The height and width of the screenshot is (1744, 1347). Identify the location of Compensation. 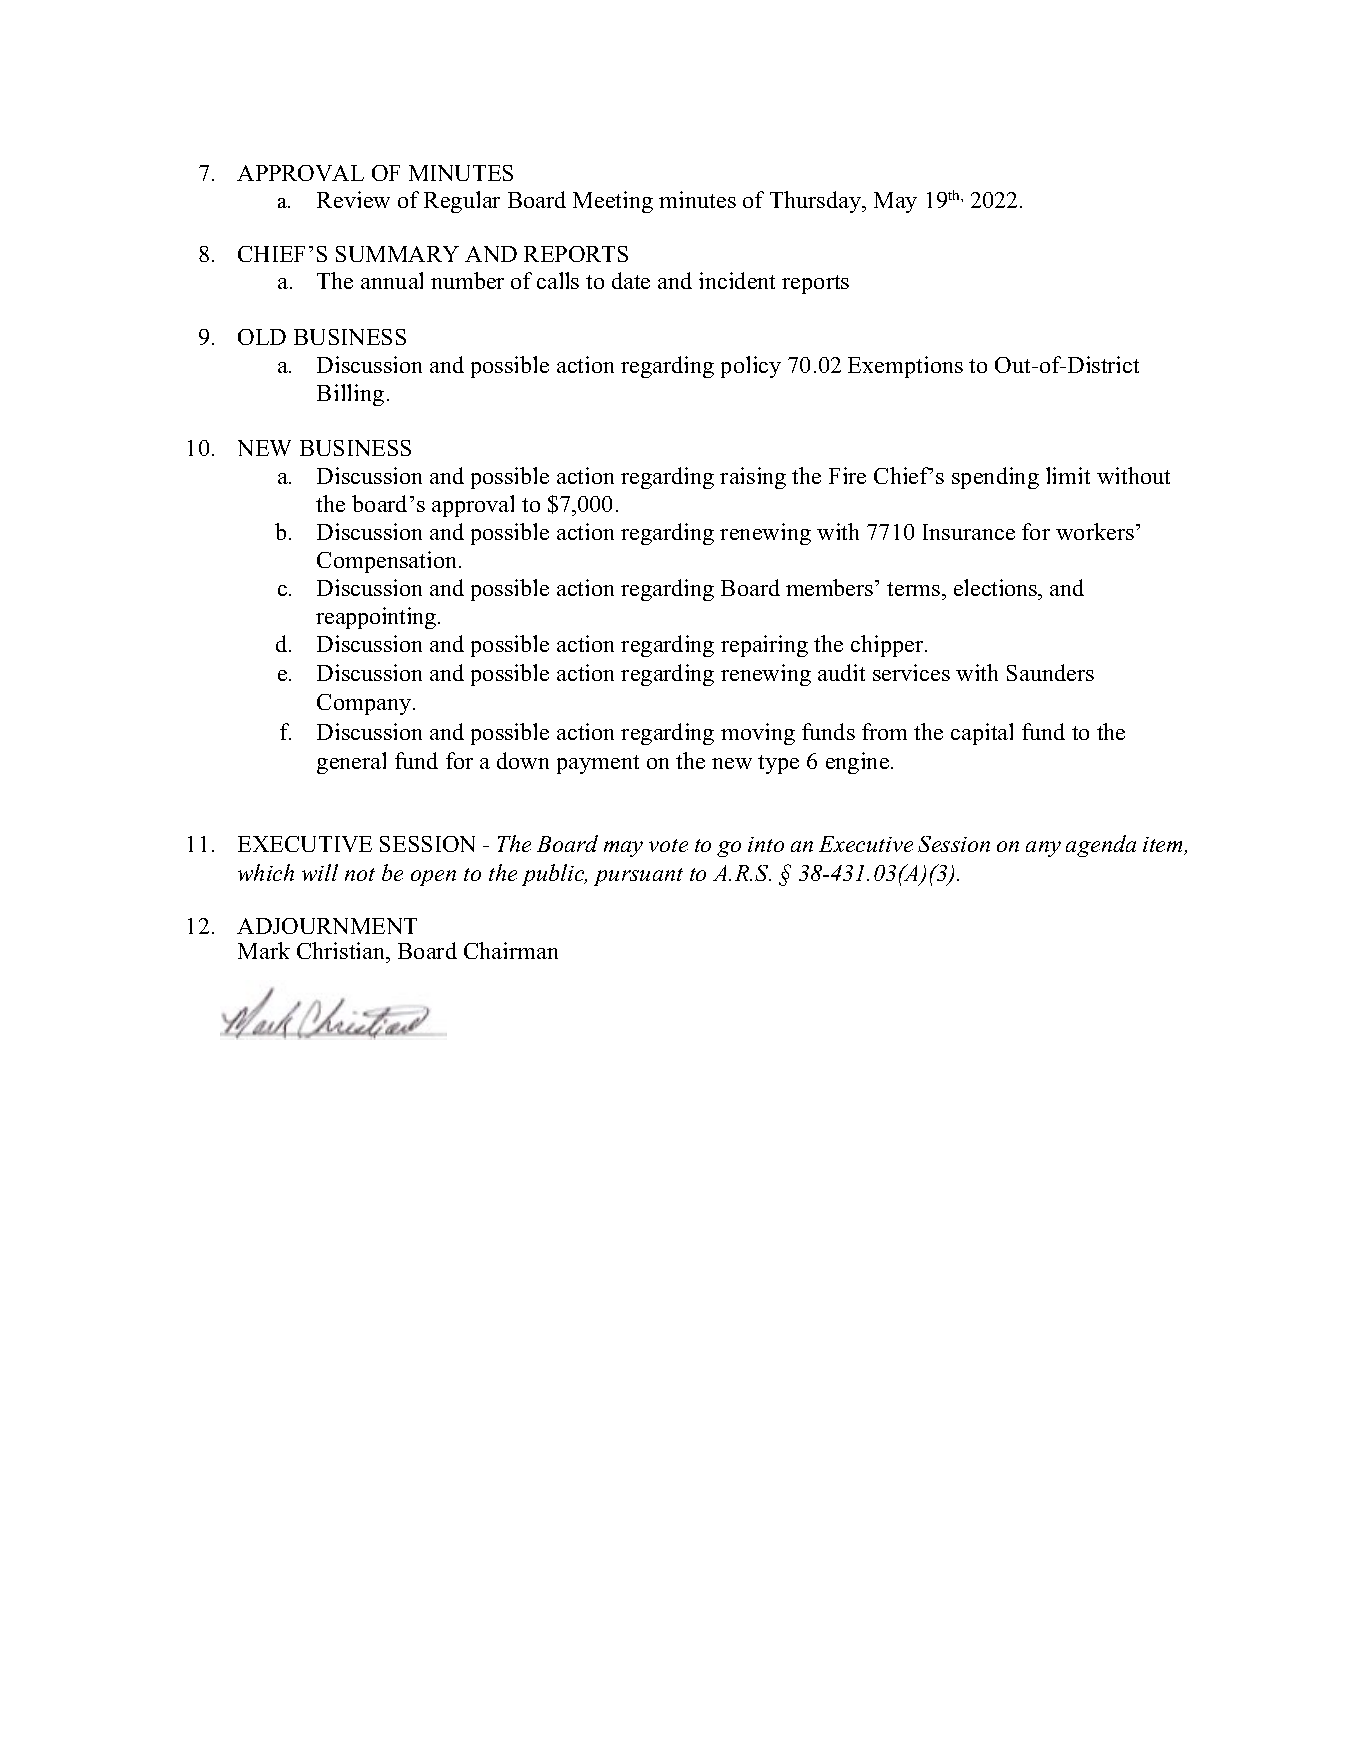
(388, 562).
